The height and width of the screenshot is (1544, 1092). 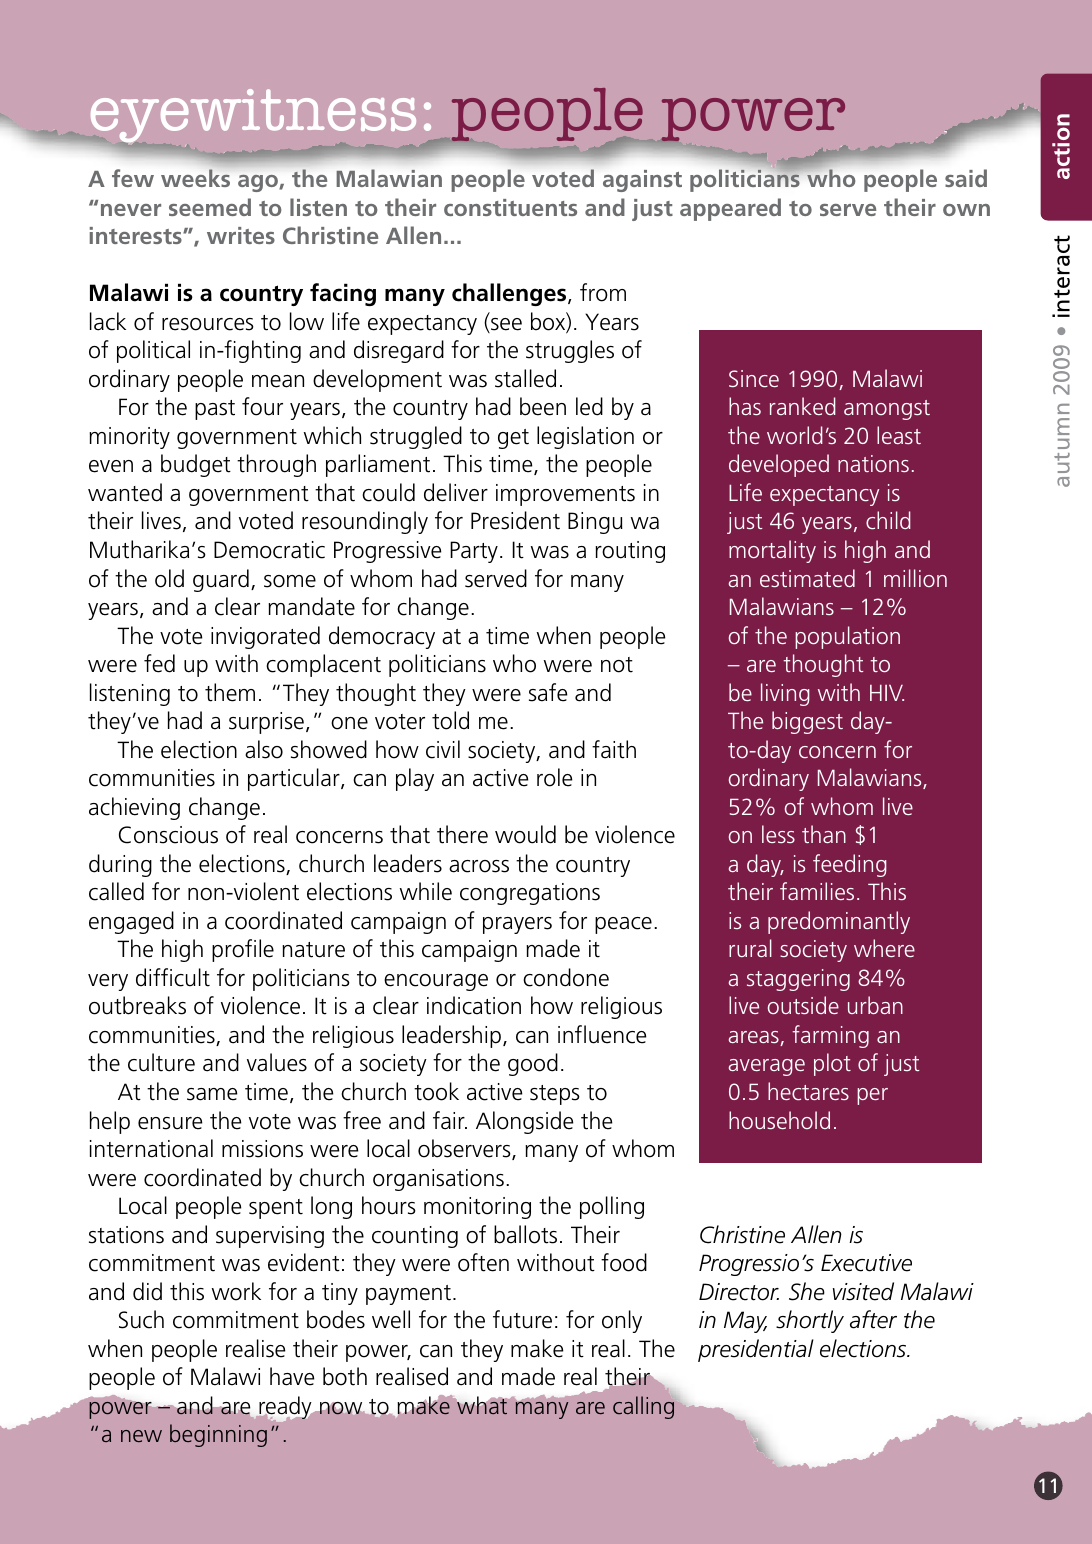 What do you see at coordinates (555, 1095) in the screenshot?
I see `steps` at bounding box center [555, 1095].
